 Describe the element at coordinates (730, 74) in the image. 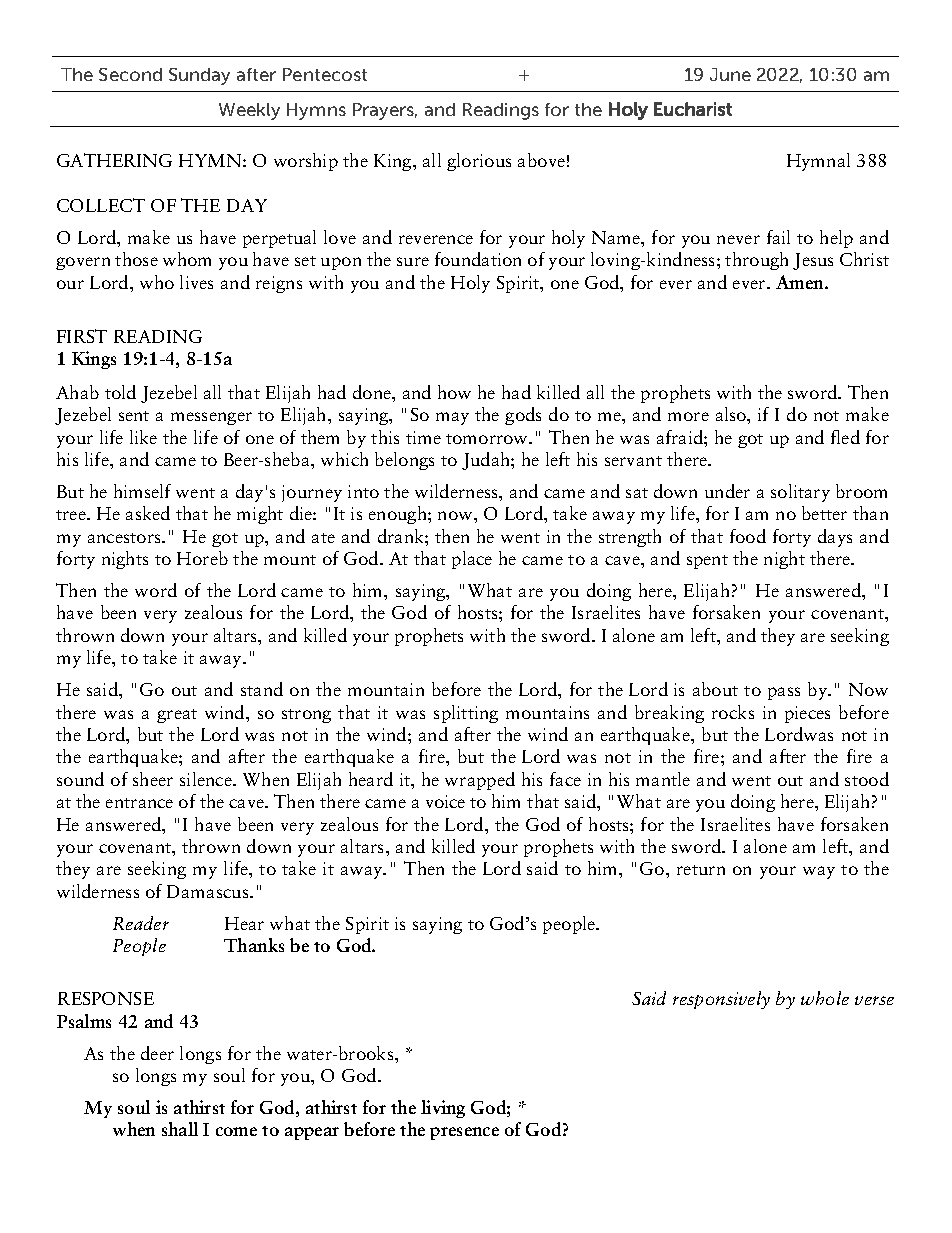

I see `June` at that location.
